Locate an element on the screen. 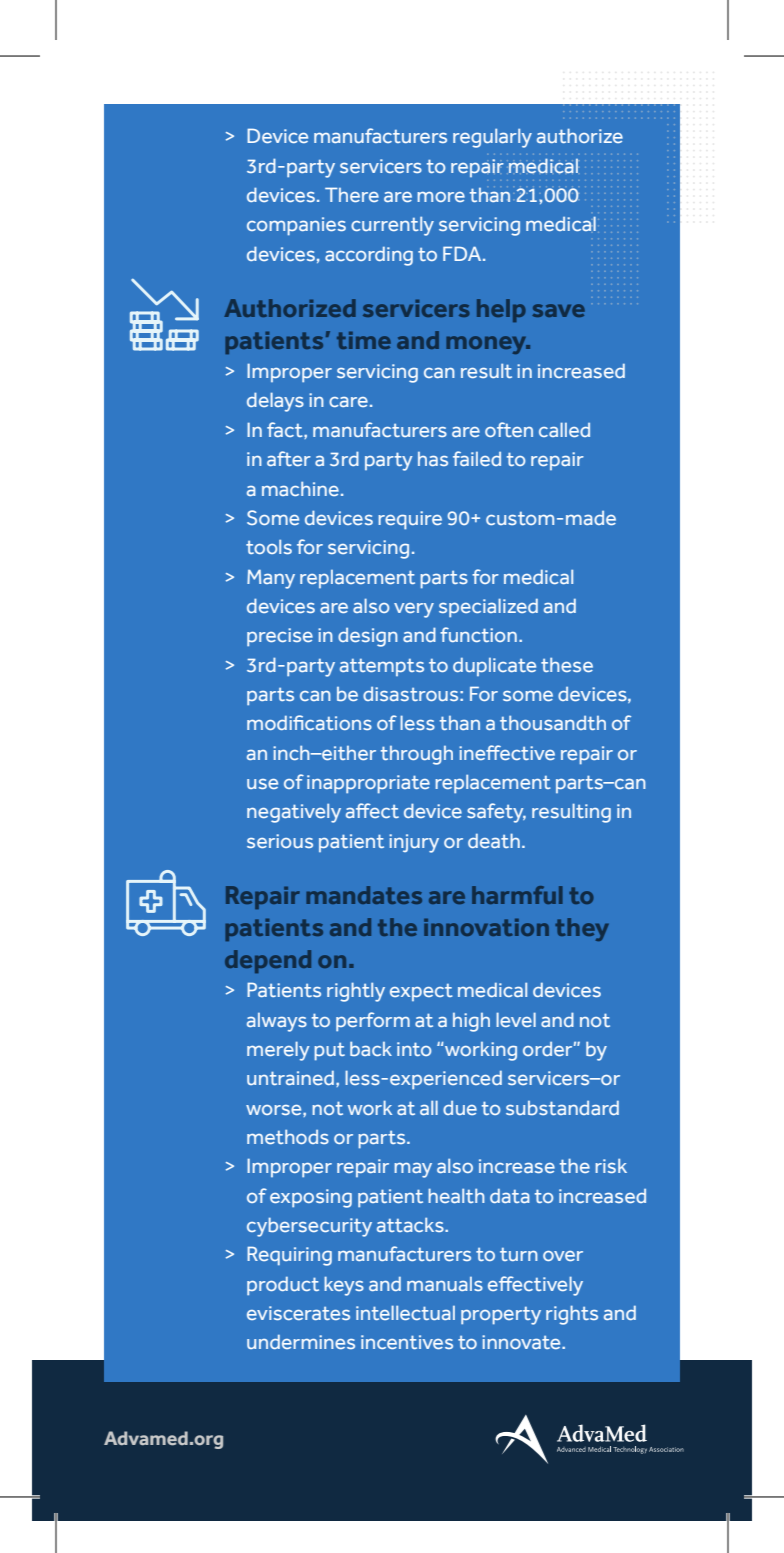 The image size is (784, 1553). thousandth is located at coordinates (553, 723).
